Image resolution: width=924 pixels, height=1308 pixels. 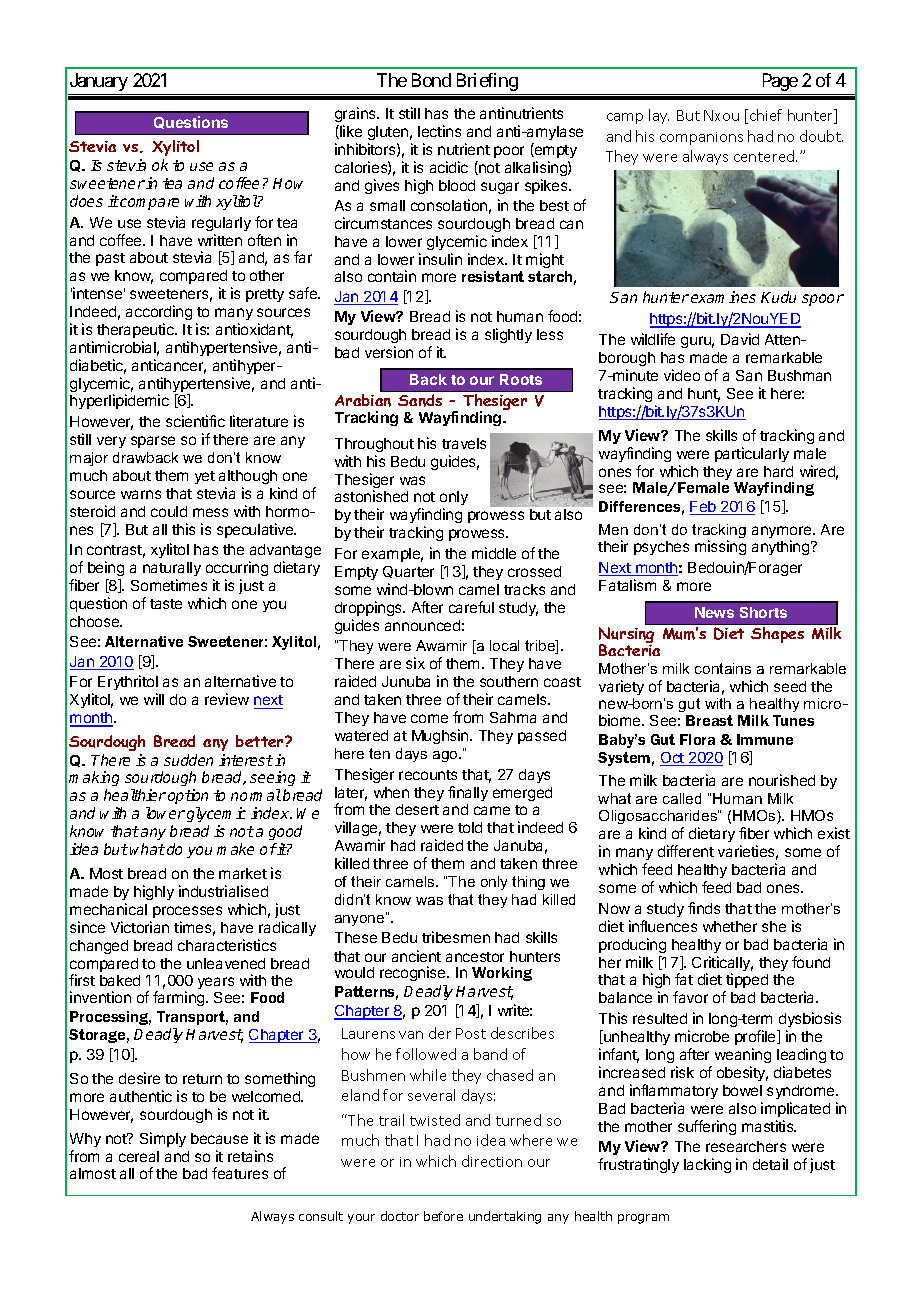 I want to click on particularly, so click(x=752, y=454).
